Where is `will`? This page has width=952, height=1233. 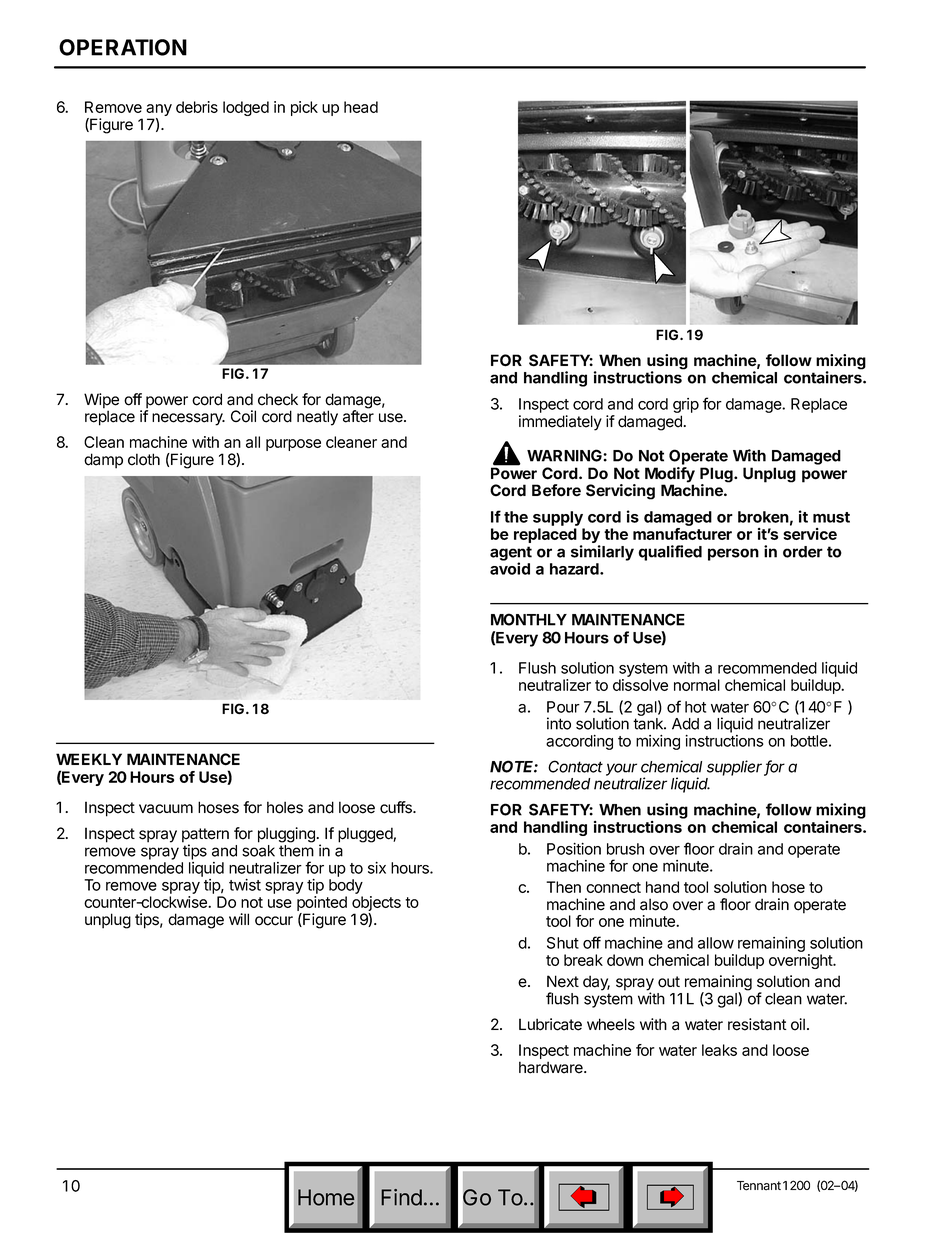 will is located at coordinates (239, 919).
